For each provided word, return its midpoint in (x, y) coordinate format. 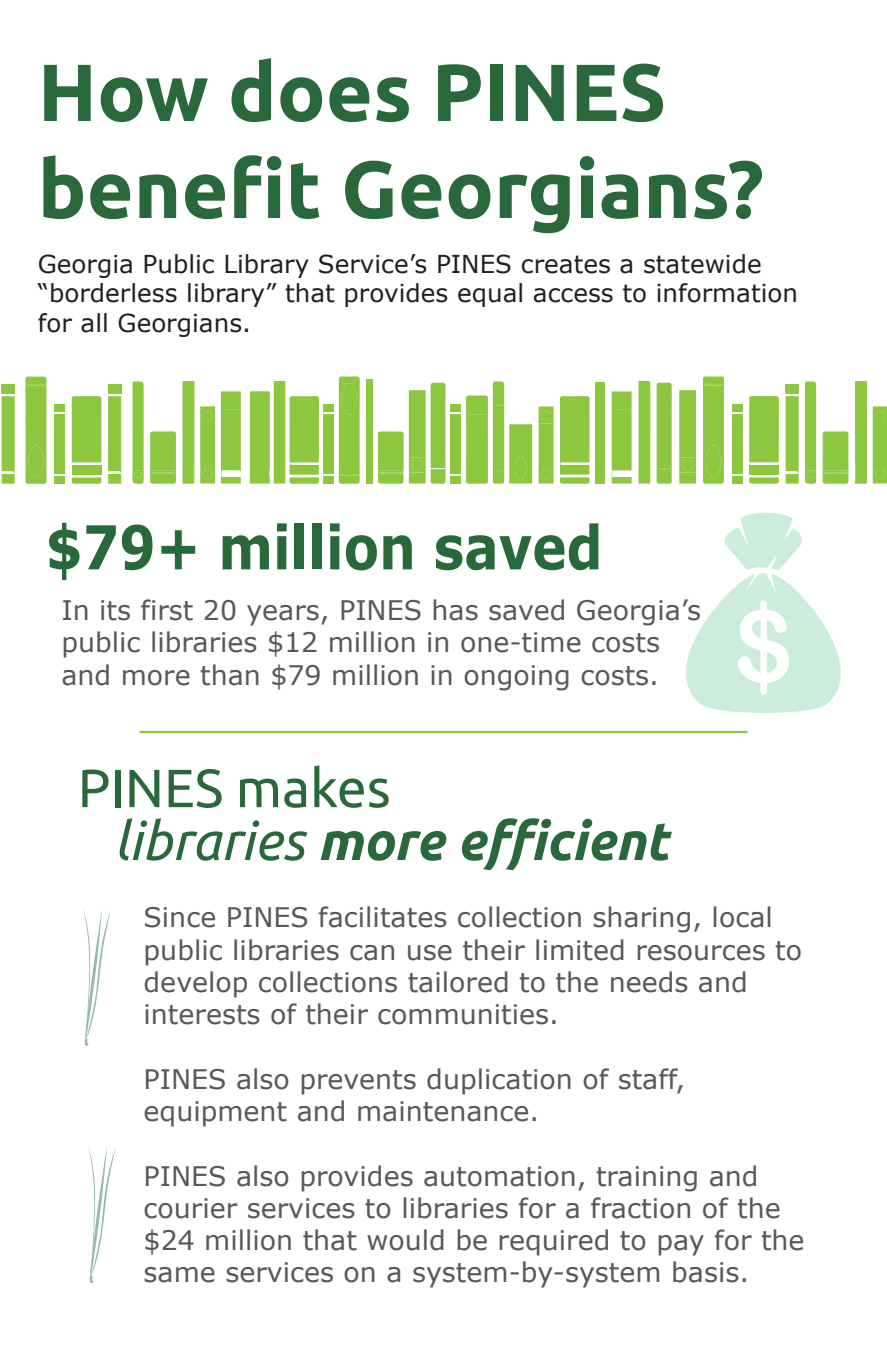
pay (681, 1245)
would (405, 1240)
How (126, 93)
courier (191, 1208)
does (320, 90)
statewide (702, 264)
